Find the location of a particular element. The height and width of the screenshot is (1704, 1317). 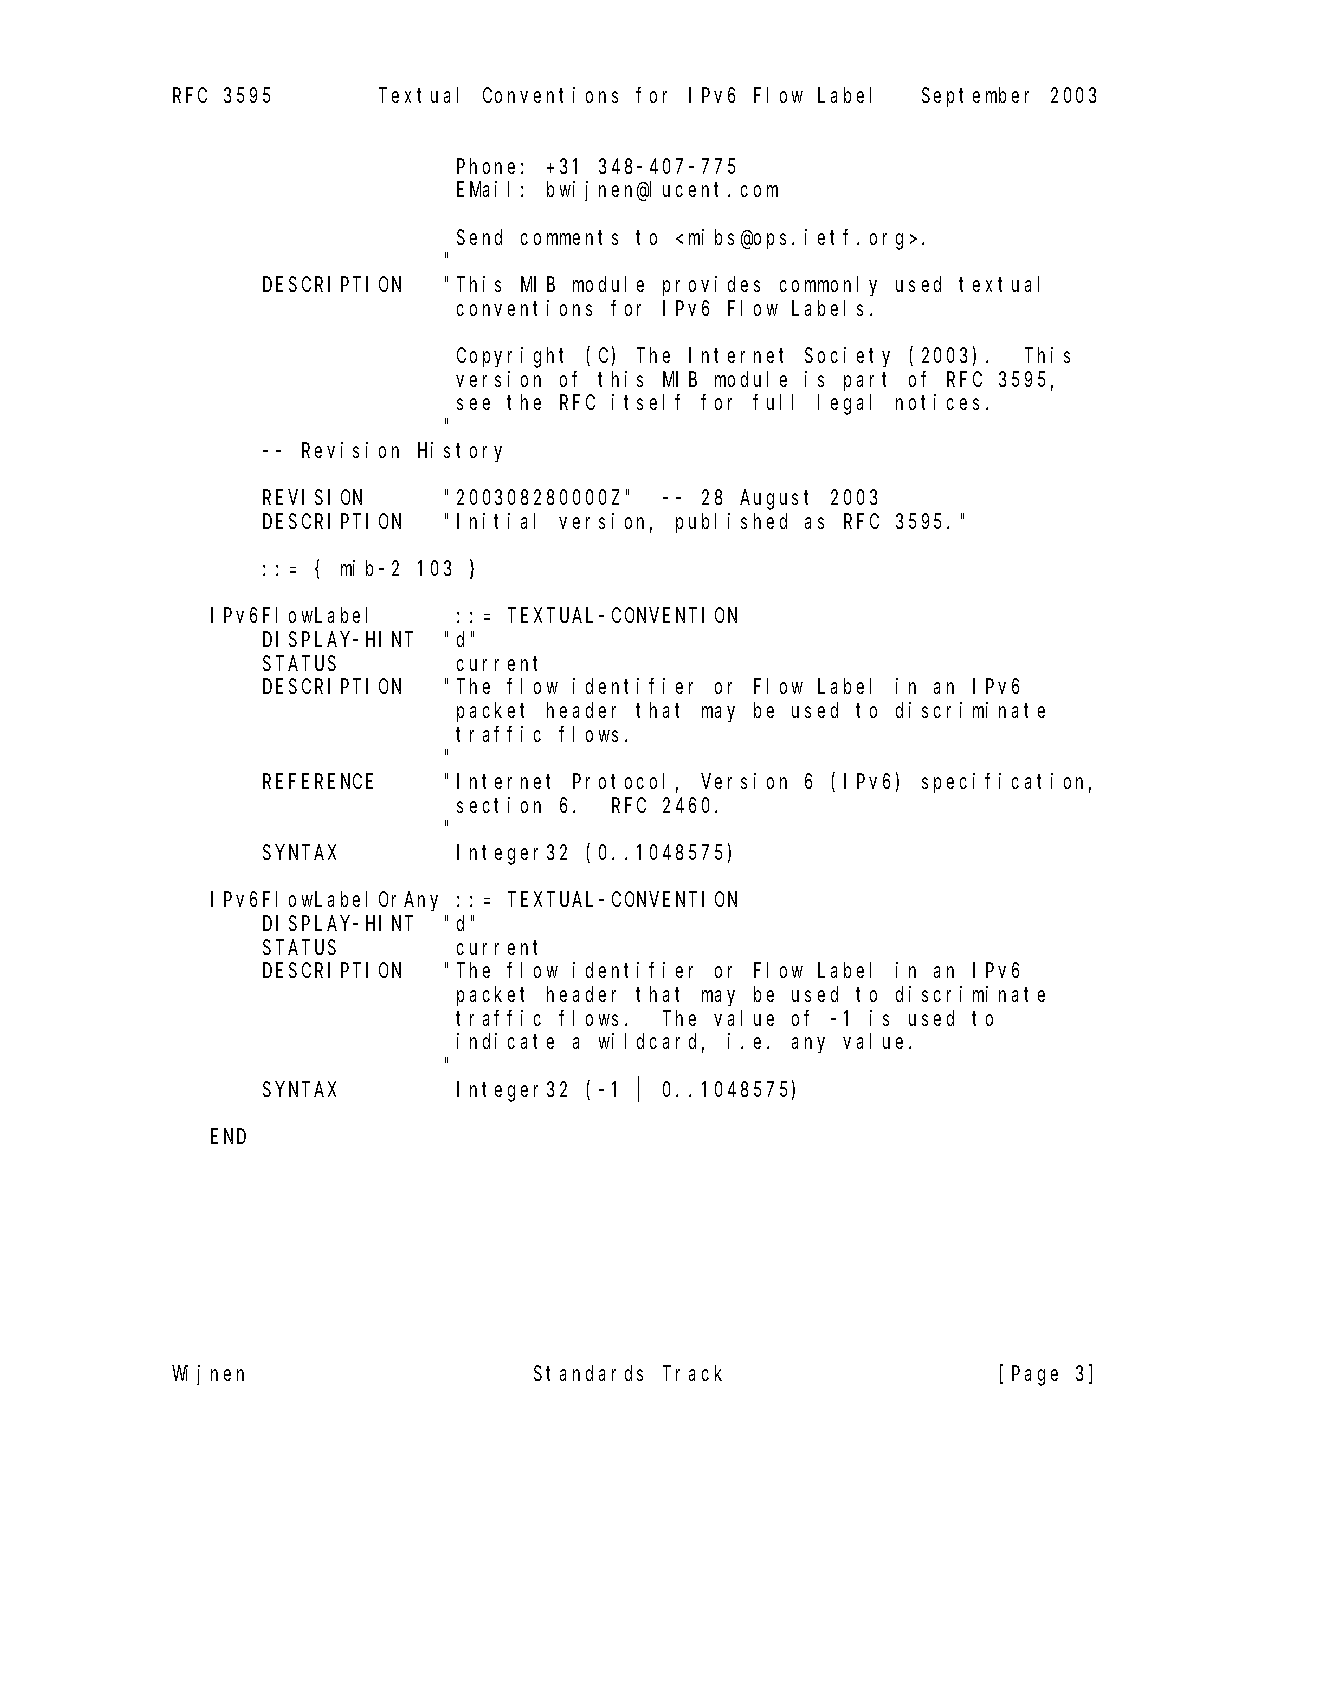

specification is located at coordinates (1006, 783).
